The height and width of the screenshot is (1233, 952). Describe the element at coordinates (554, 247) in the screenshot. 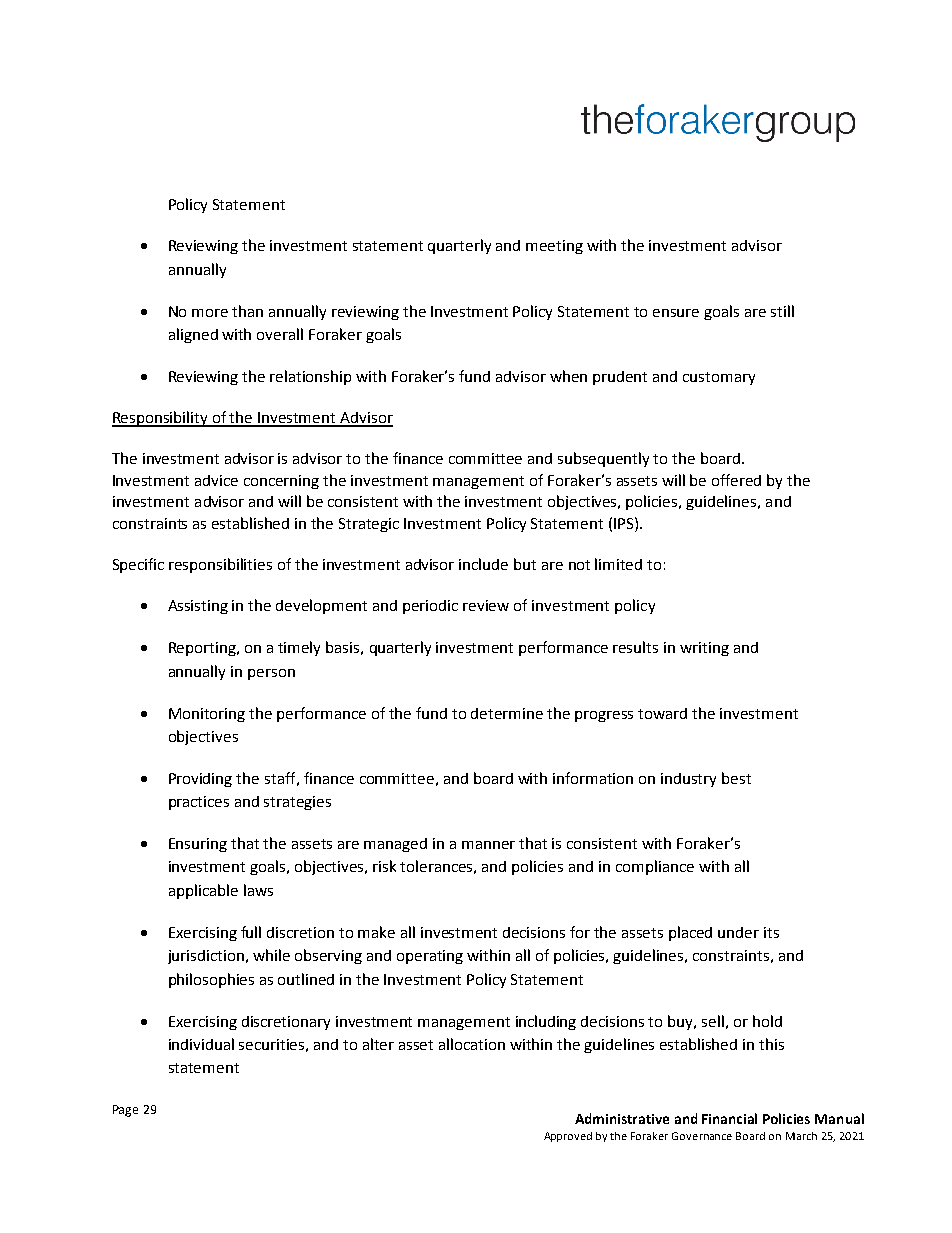

I see `meeting` at that location.
